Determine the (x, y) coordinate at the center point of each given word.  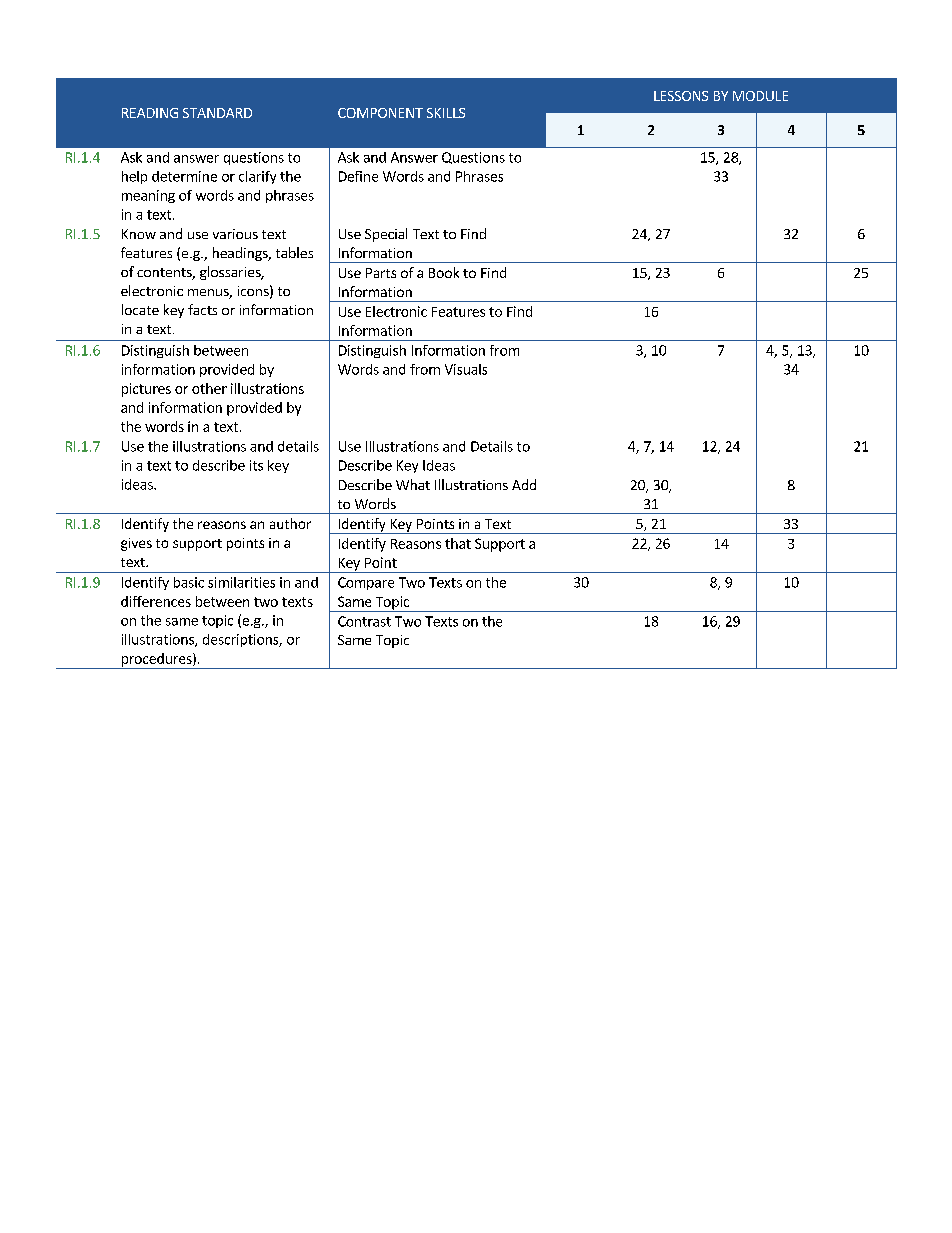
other (209, 388)
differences (156, 601)
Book (444, 272)
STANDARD (217, 113)
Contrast (364, 621)
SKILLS (446, 113)
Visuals (466, 369)
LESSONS (681, 96)
